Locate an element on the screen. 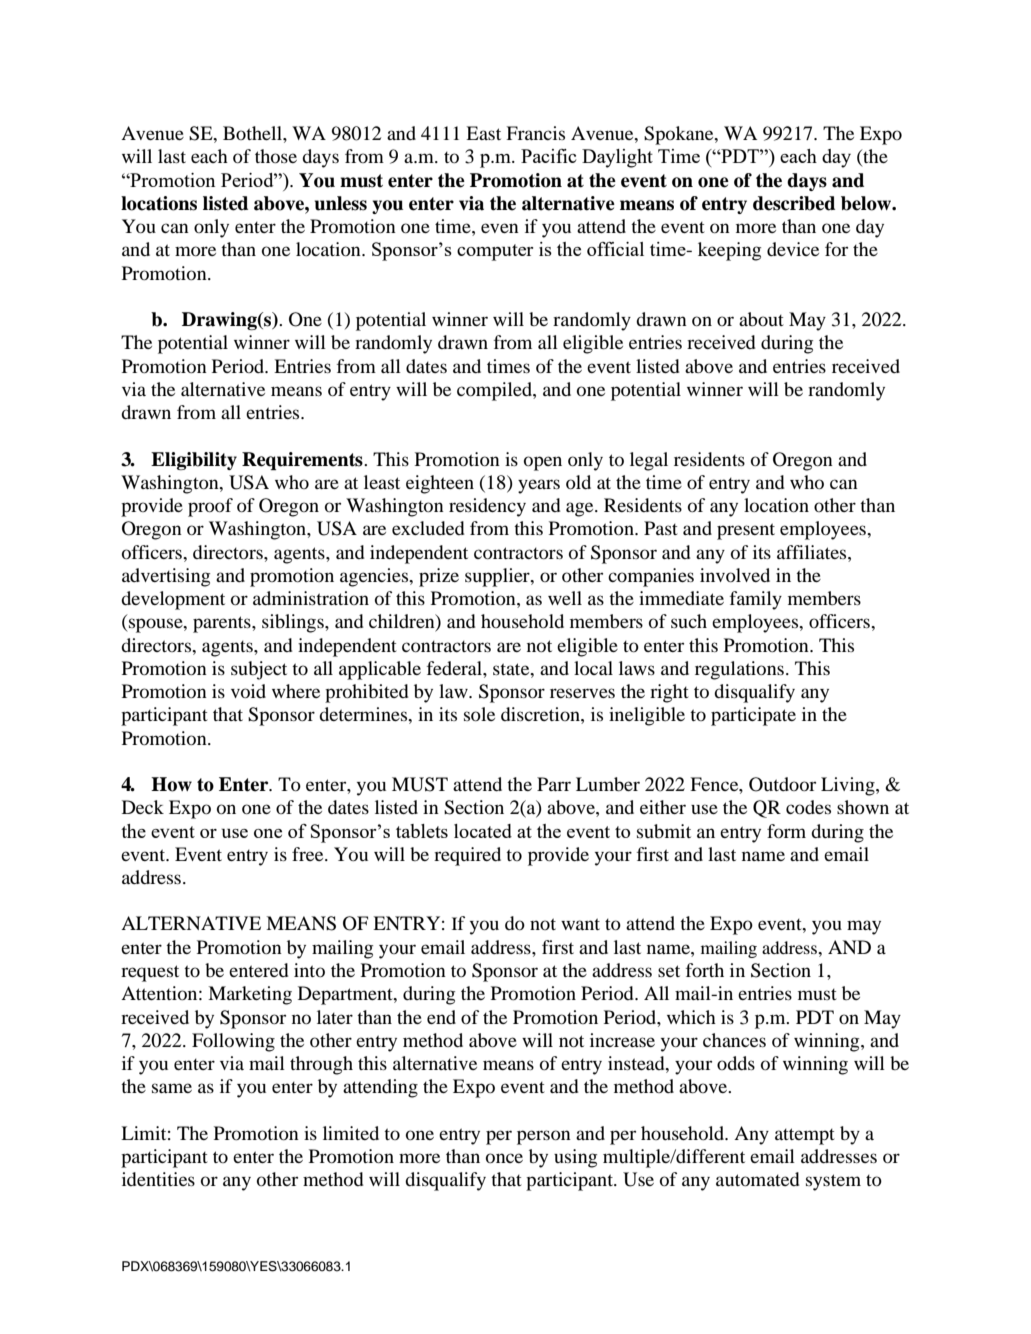 The image size is (1031, 1334). described is located at coordinates (794, 203).
